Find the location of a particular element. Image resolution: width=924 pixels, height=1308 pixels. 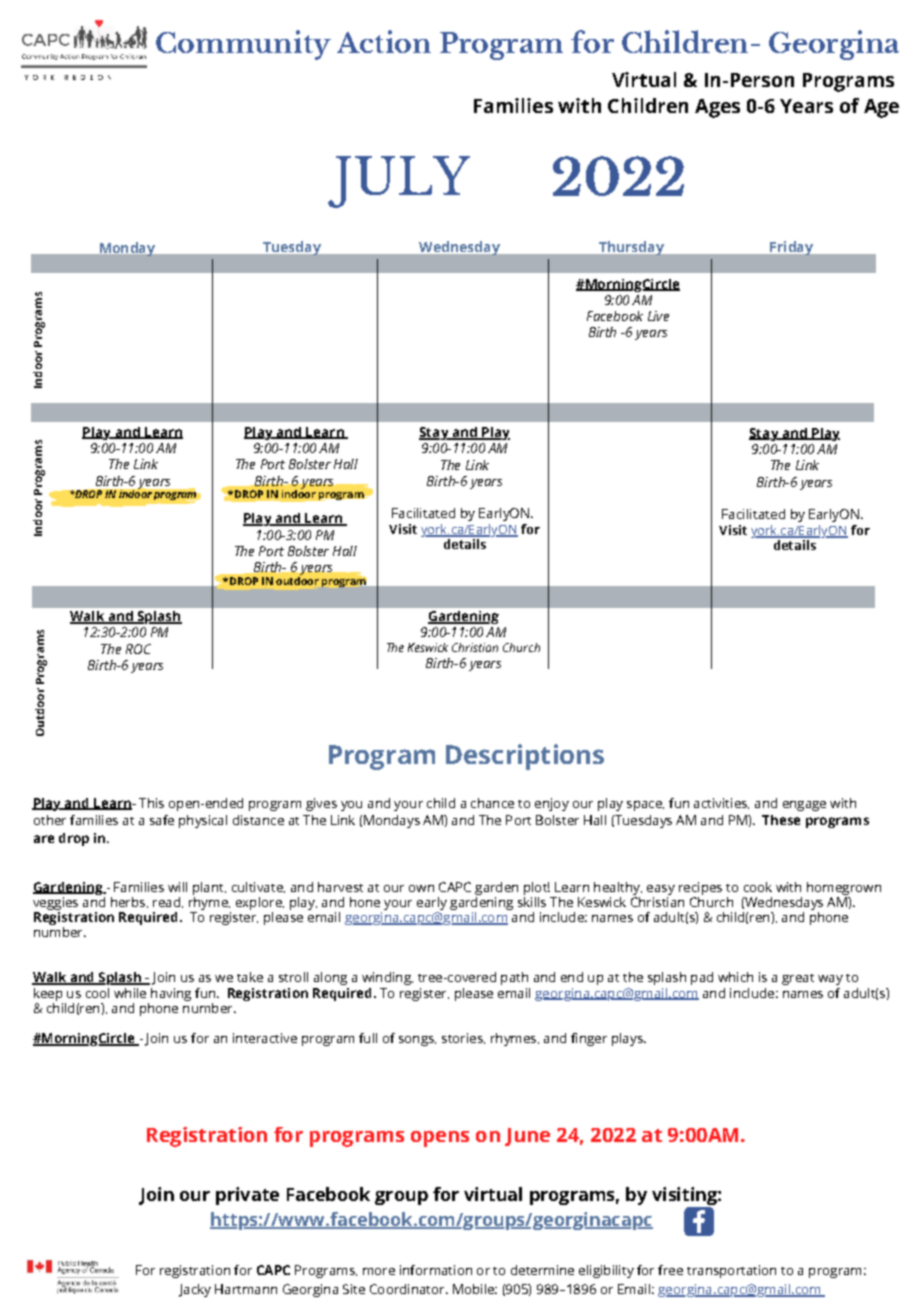

ROC is located at coordinates (138, 649).
